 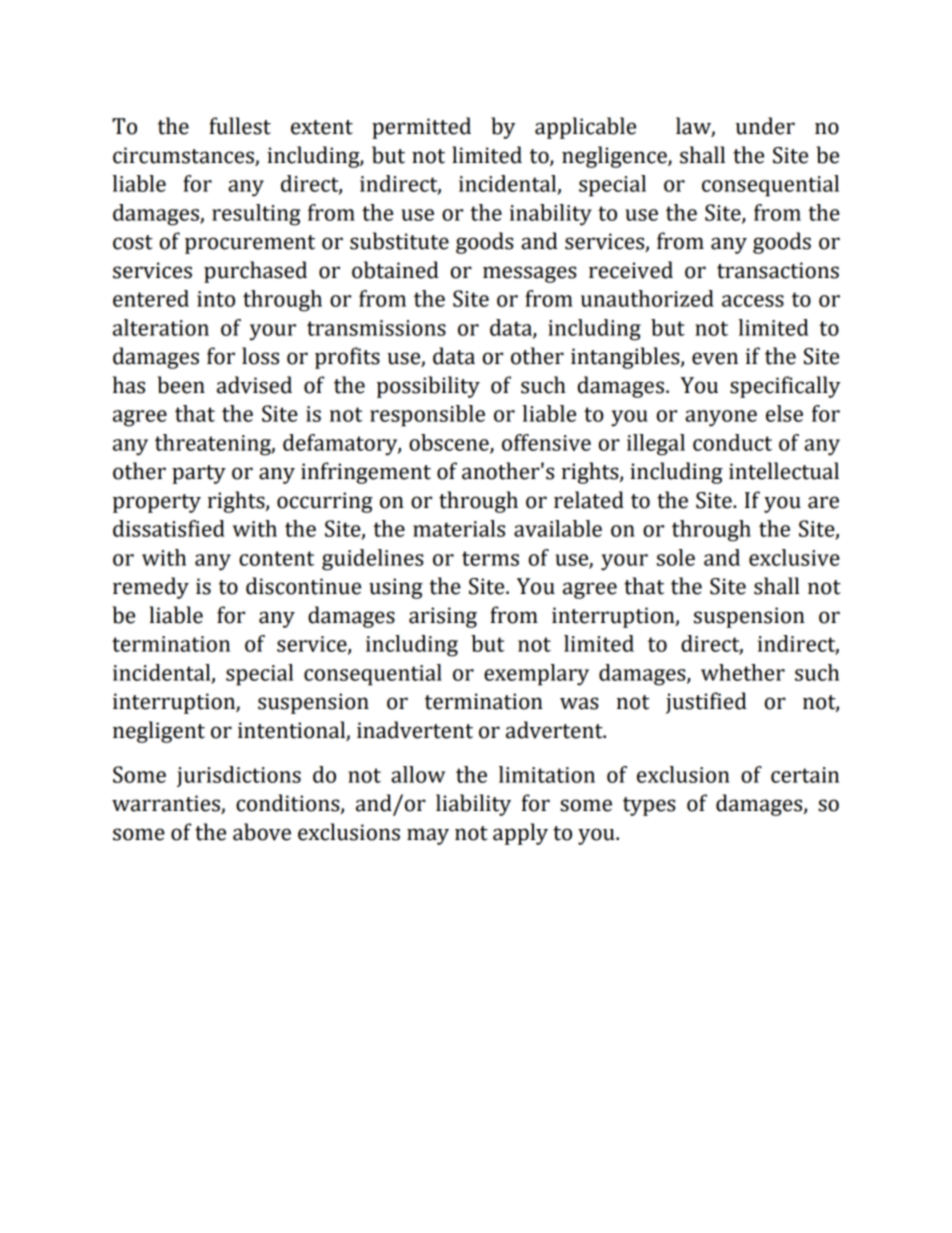 What do you see at coordinates (784, 471) in the screenshot?
I see `intellectual` at bounding box center [784, 471].
